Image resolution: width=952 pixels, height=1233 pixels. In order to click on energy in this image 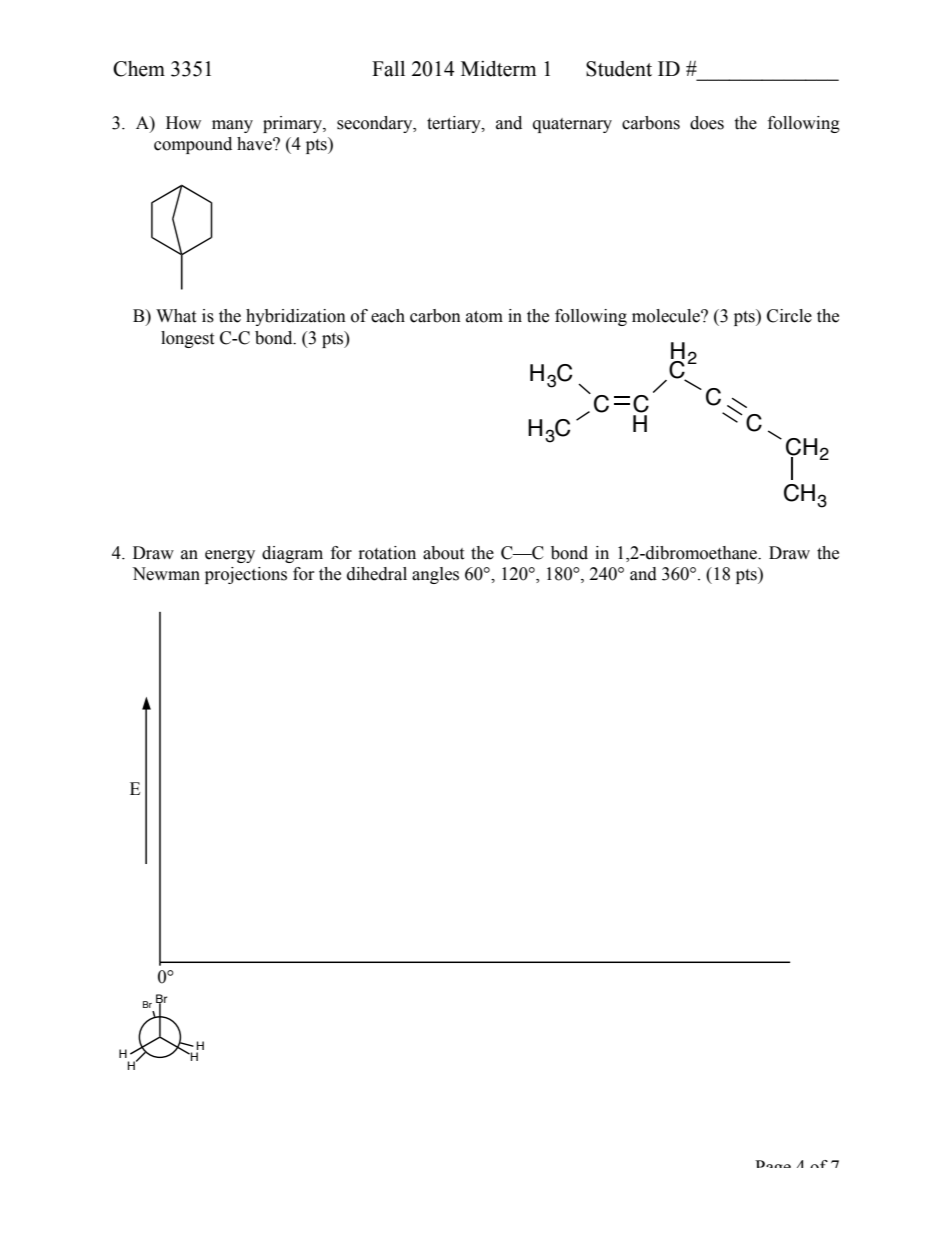, I will do `click(230, 556)`.
